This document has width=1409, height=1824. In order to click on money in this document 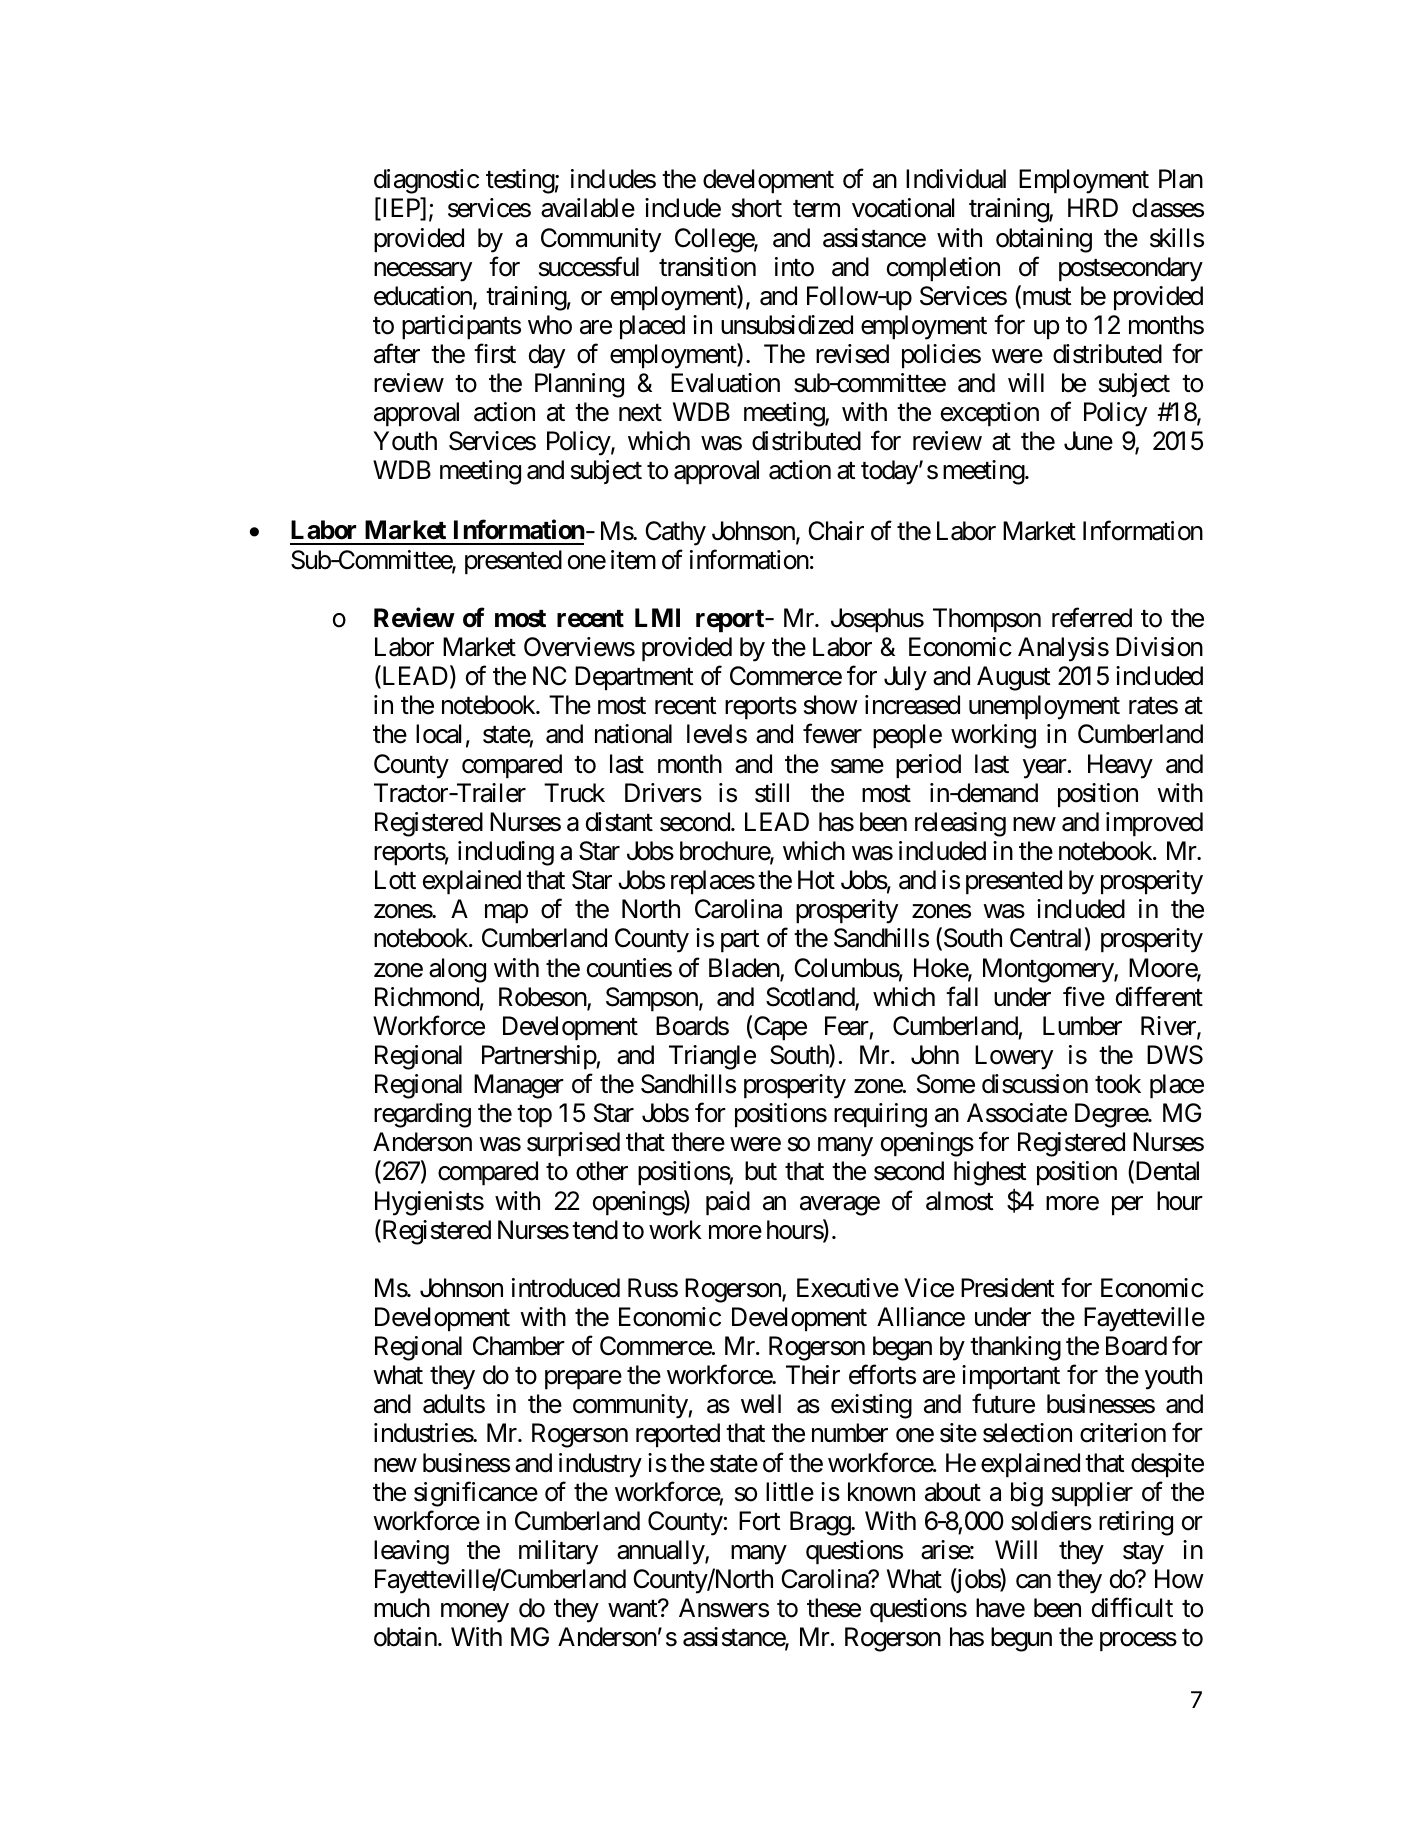, I will do `click(475, 1613)`.
